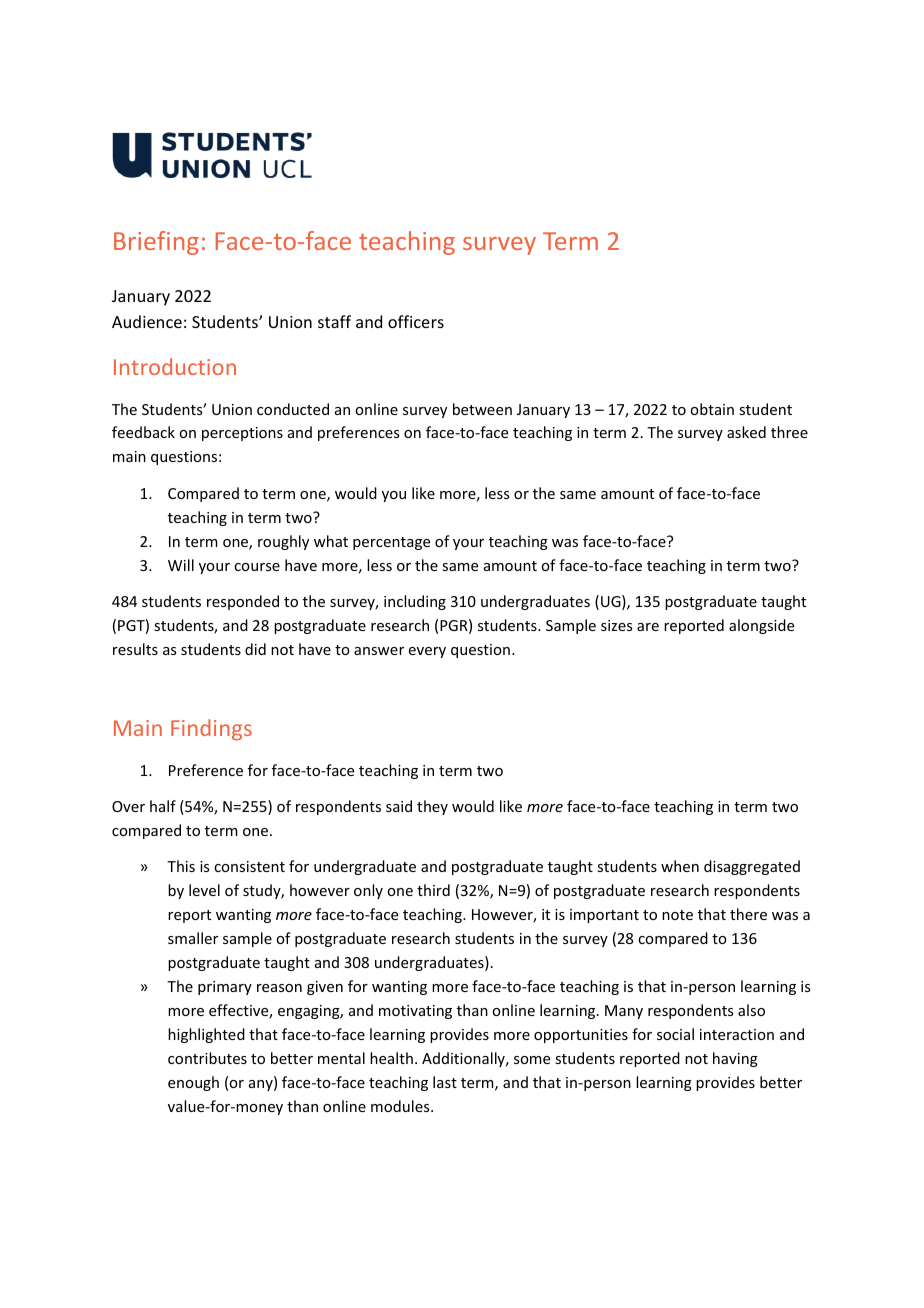 Image resolution: width=924 pixels, height=1308 pixels. What do you see at coordinates (445, 1082) in the image?
I see `last` at bounding box center [445, 1082].
